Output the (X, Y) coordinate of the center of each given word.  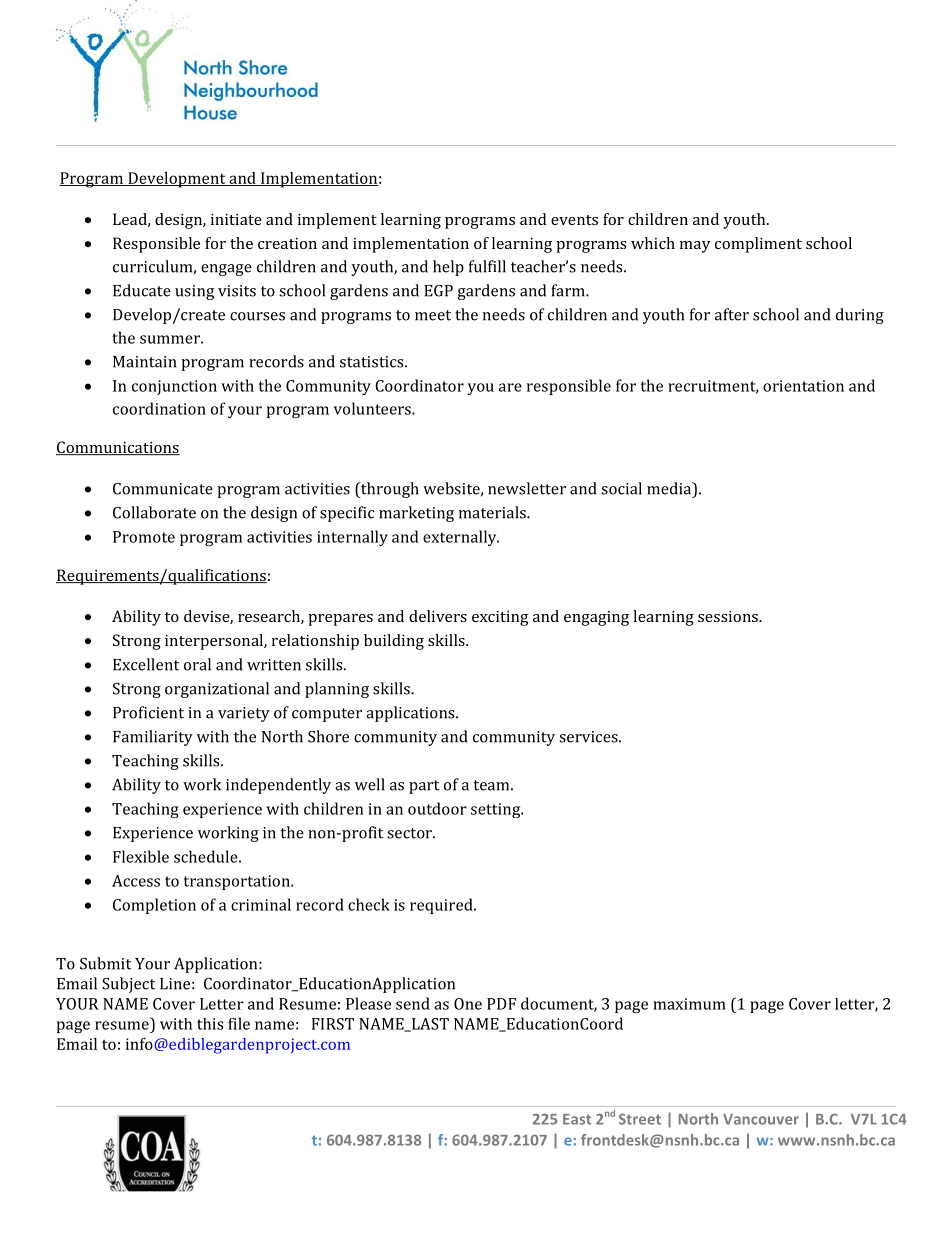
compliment (758, 245)
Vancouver (761, 1119)
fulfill (487, 266)
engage (226, 270)
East (577, 1119)
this (210, 1024)
